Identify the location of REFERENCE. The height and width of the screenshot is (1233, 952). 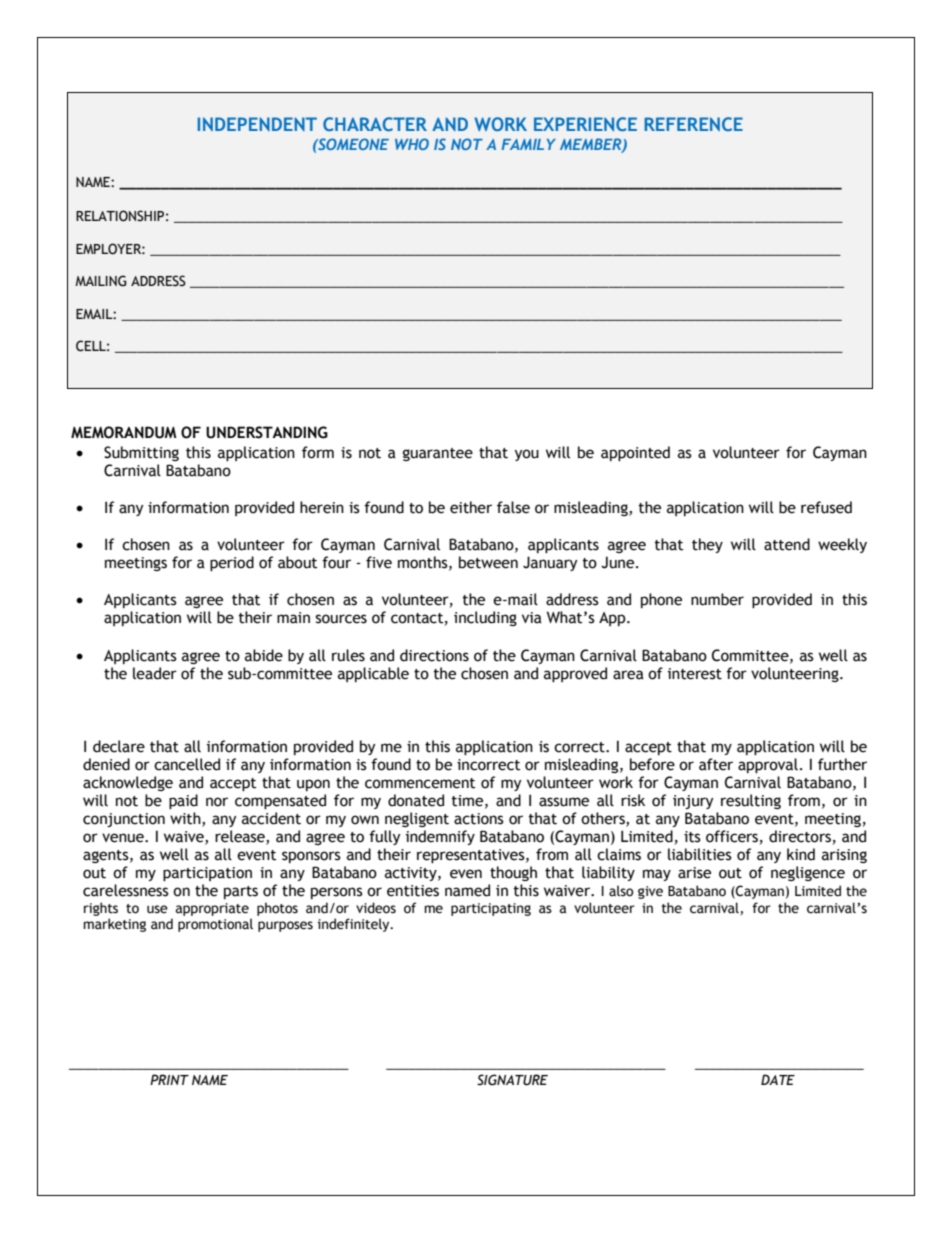
(693, 124).
